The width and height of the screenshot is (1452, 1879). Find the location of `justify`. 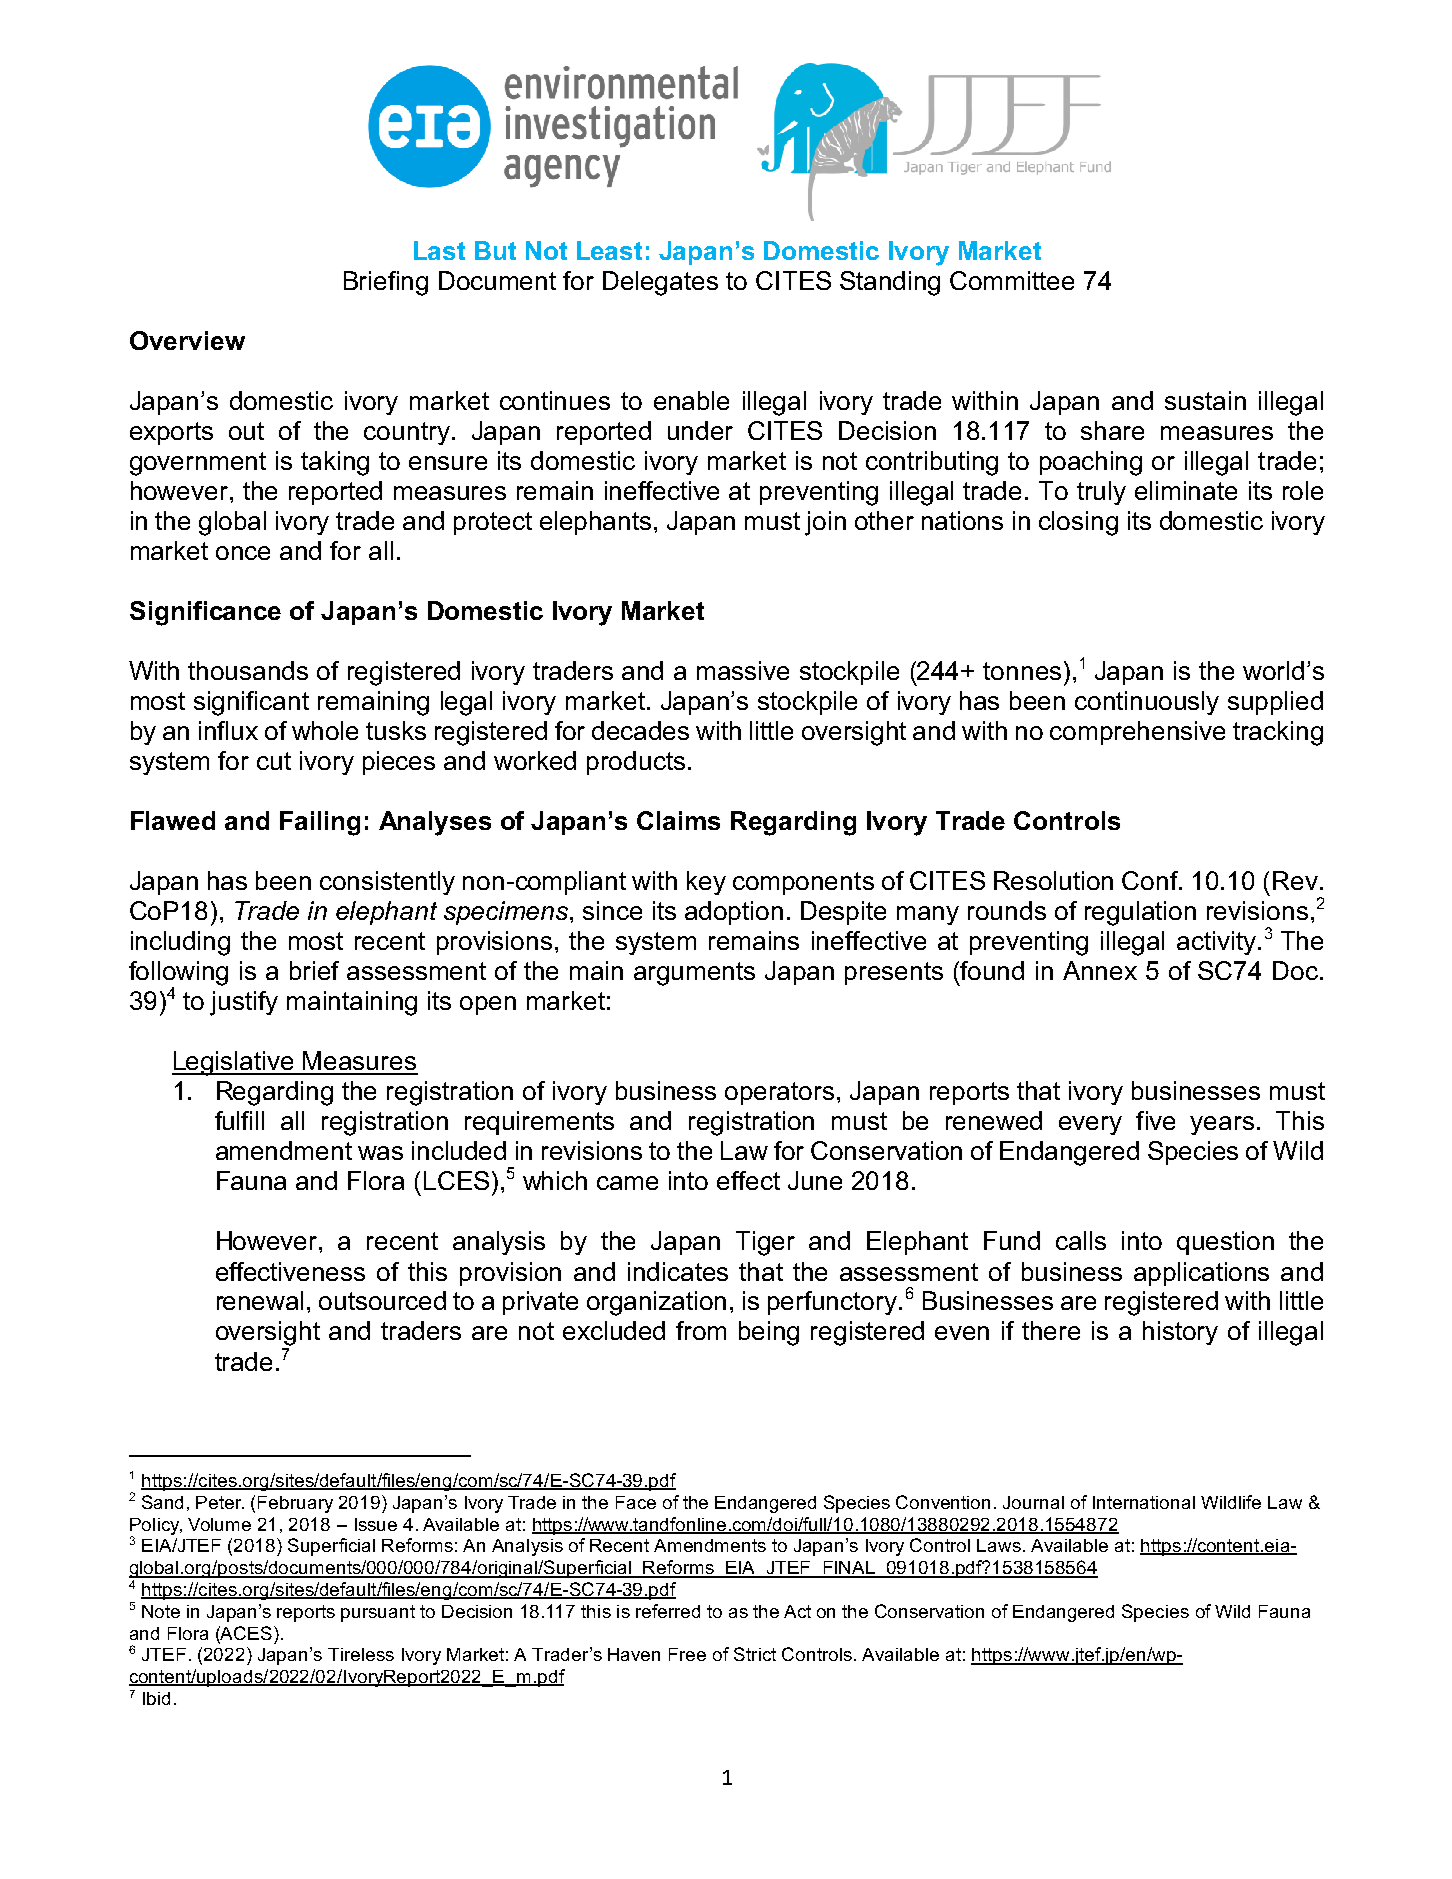

justify is located at coordinates (244, 1003).
